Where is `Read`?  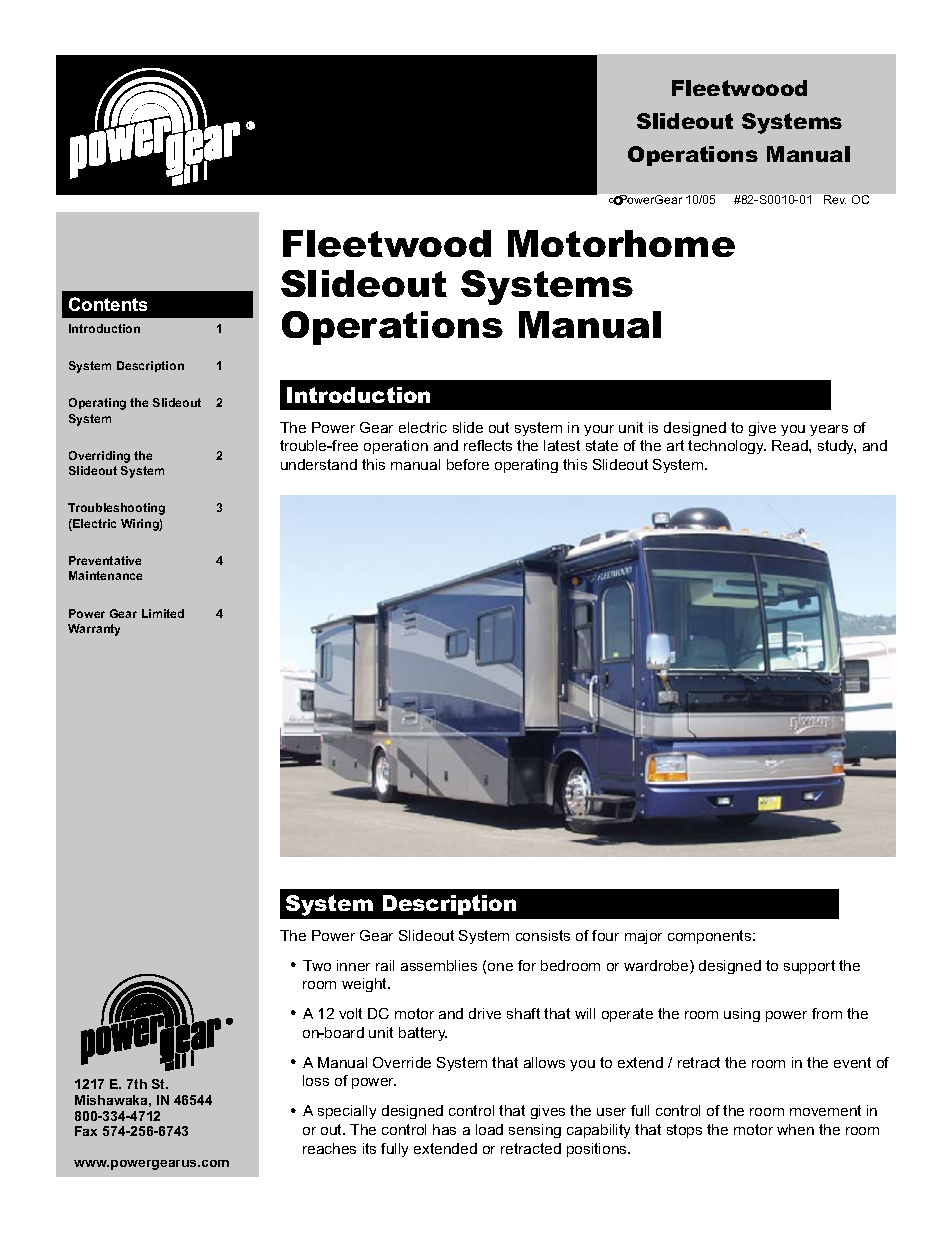 Read is located at coordinates (791, 445).
